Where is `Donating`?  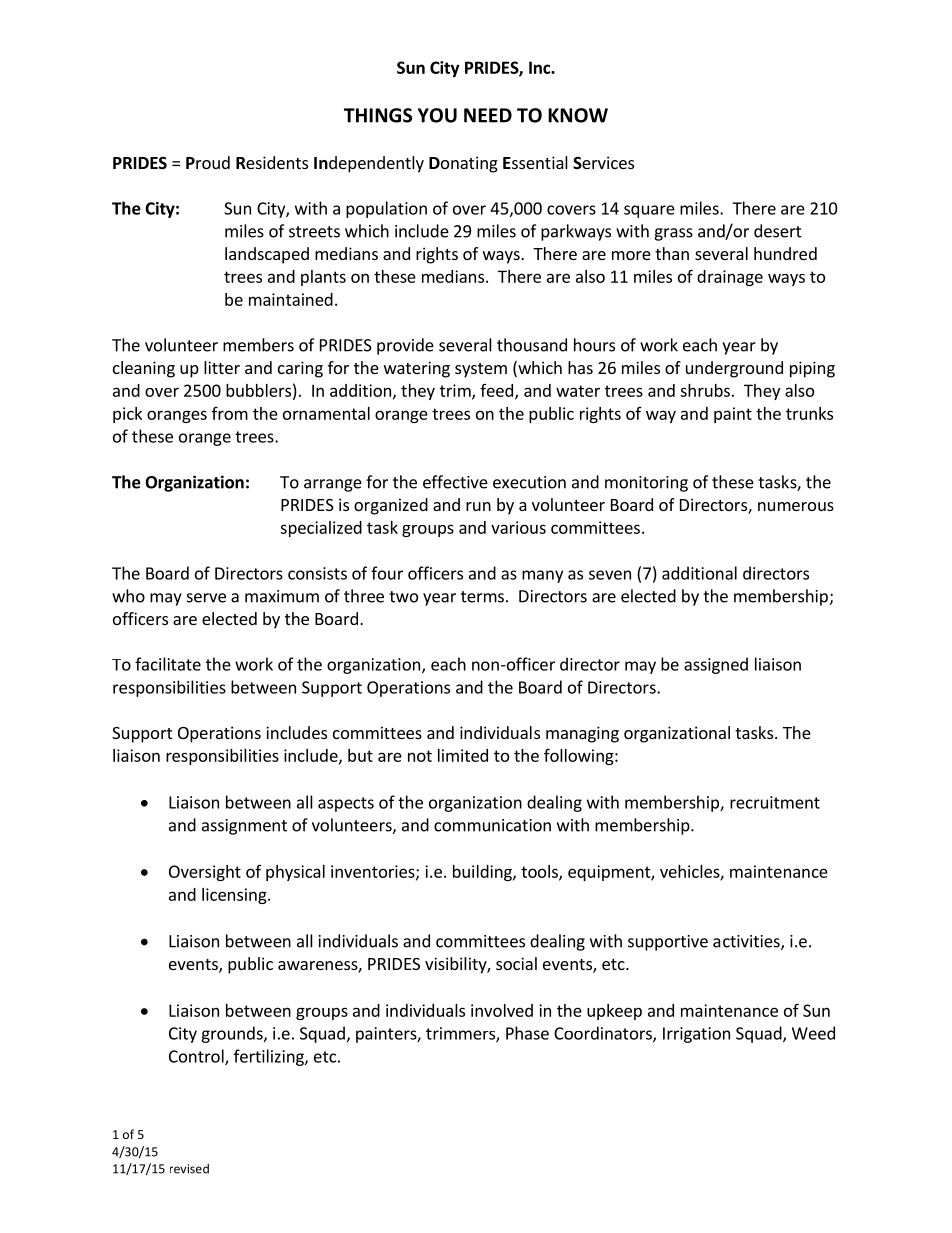
Donating is located at coordinates (463, 164).
